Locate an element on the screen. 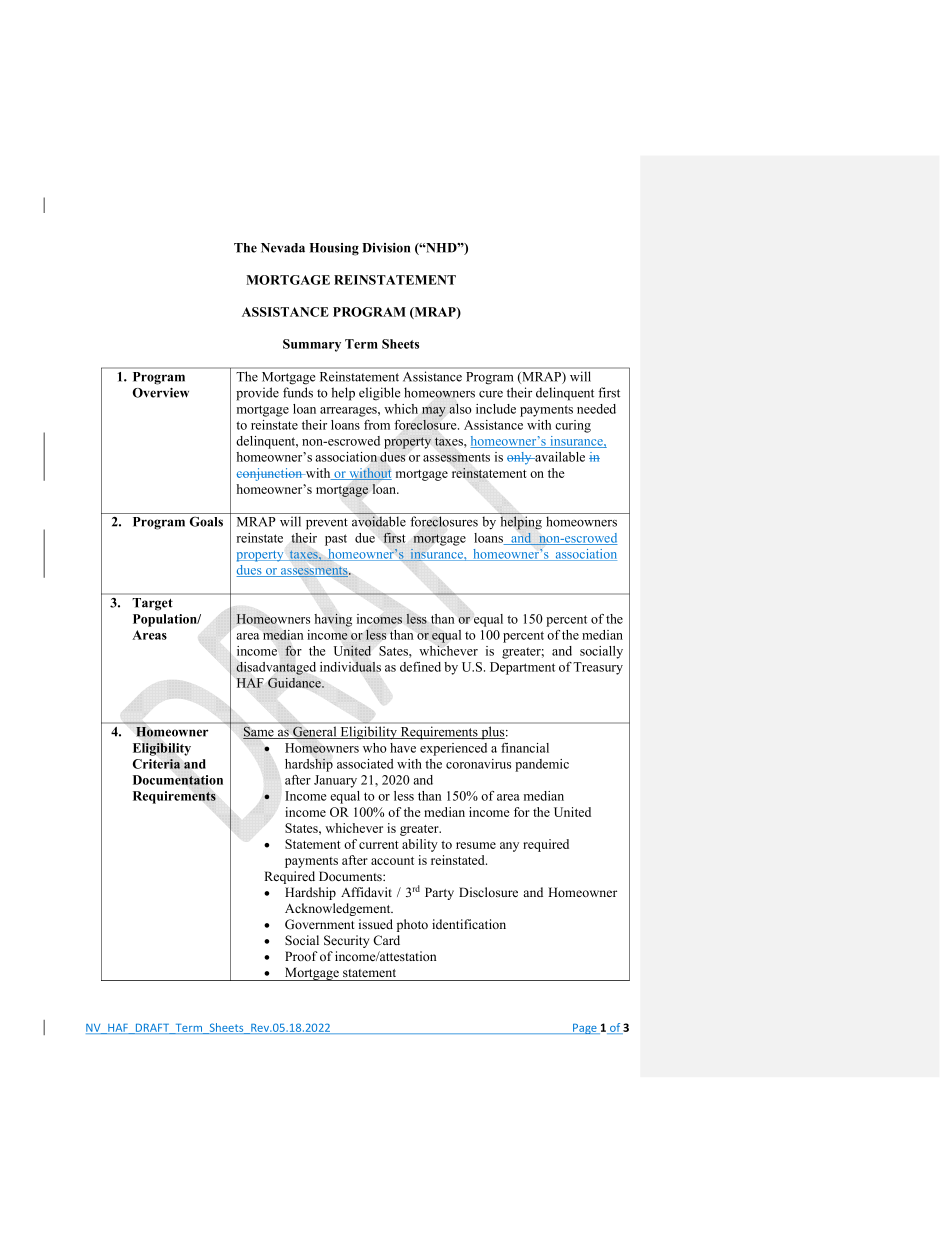 This screenshot has height=1233, width=952. Nevada is located at coordinates (283, 248).
